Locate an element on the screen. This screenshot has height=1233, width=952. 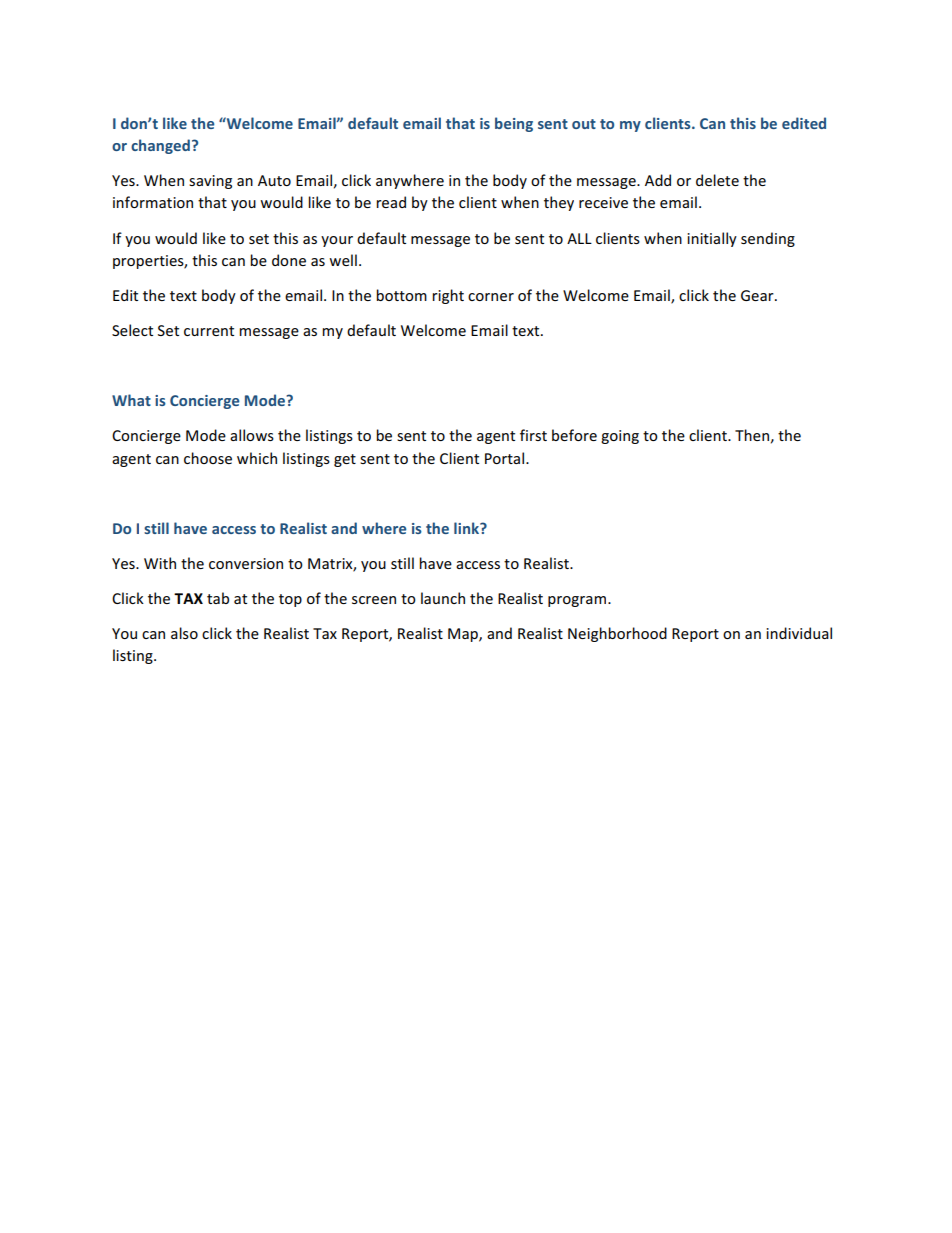
going is located at coordinates (620, 437).
